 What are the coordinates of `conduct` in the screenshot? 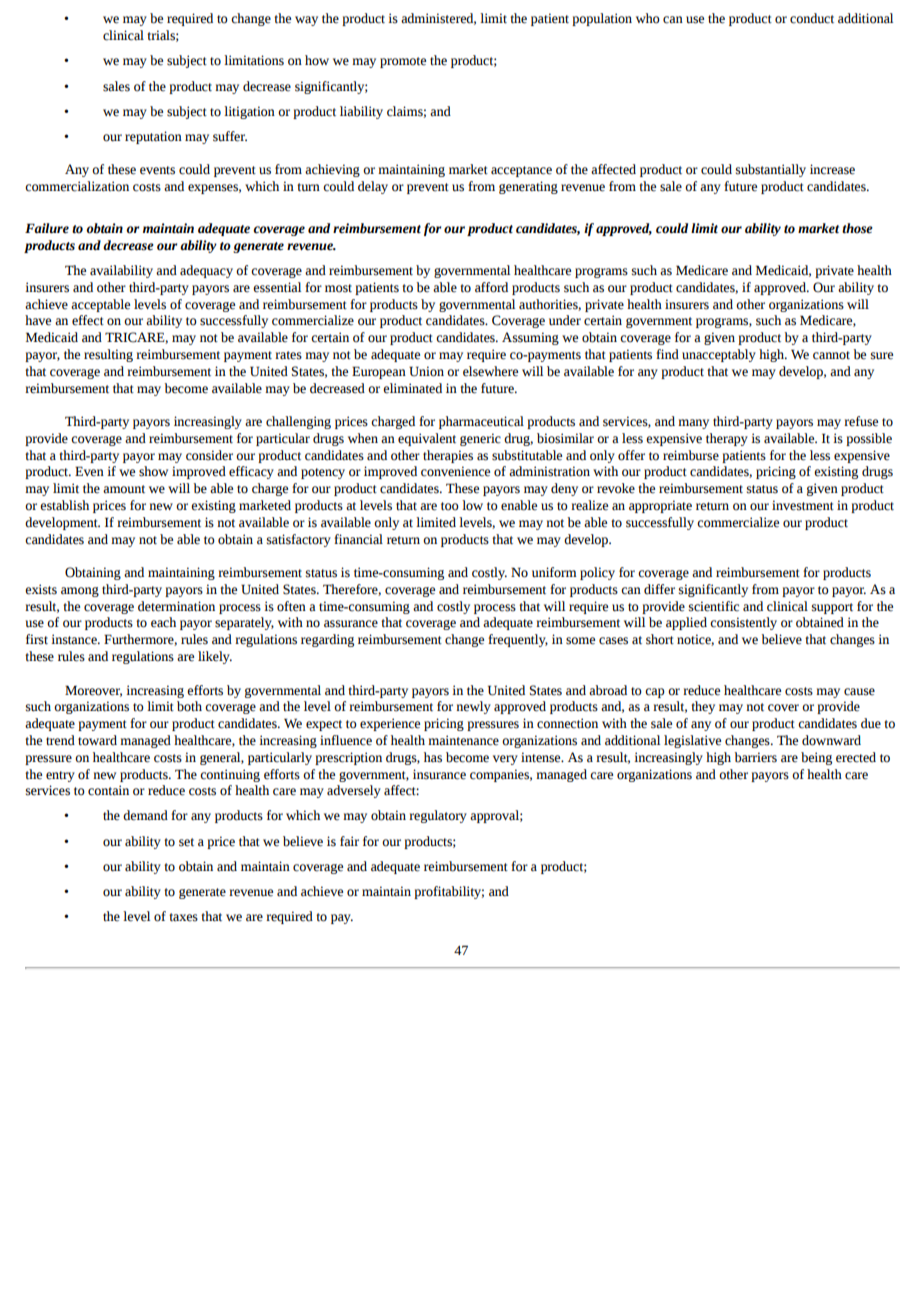 It's located at (812, 18).
